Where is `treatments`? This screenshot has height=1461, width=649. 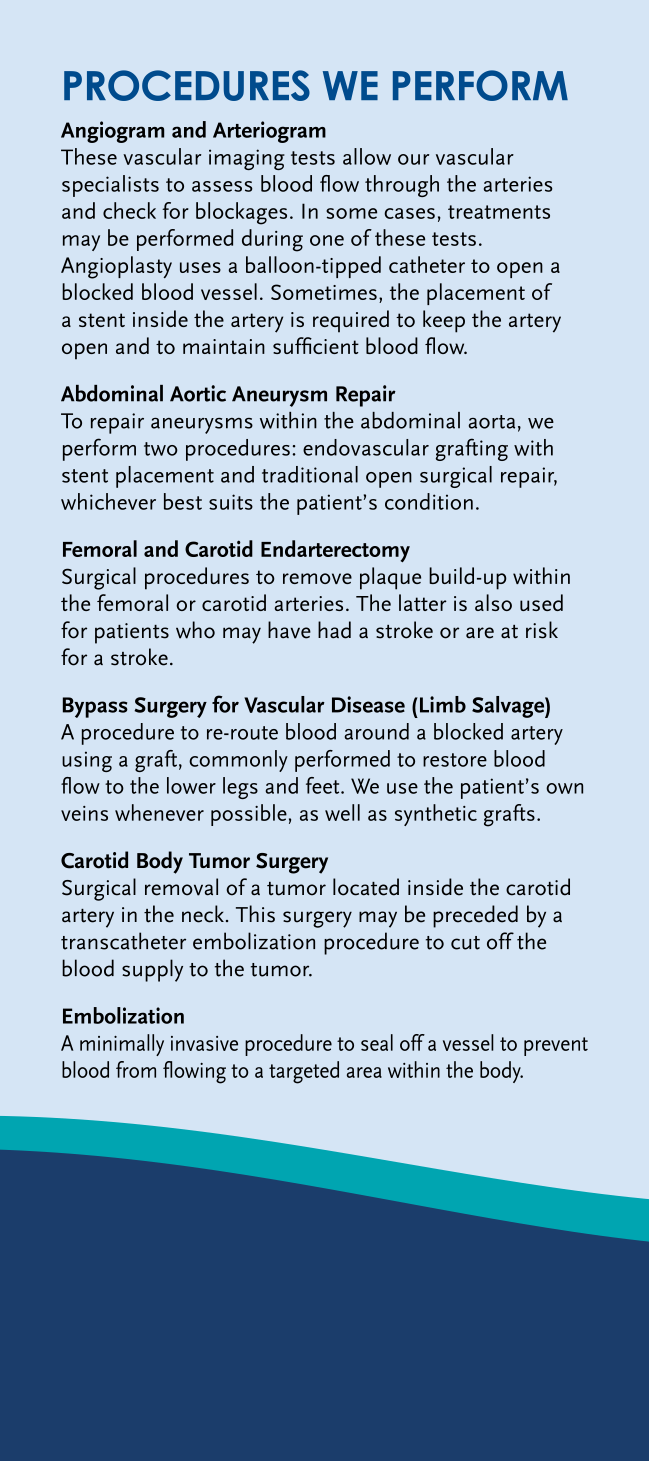 treatments is located at coordinates (499, 212).
